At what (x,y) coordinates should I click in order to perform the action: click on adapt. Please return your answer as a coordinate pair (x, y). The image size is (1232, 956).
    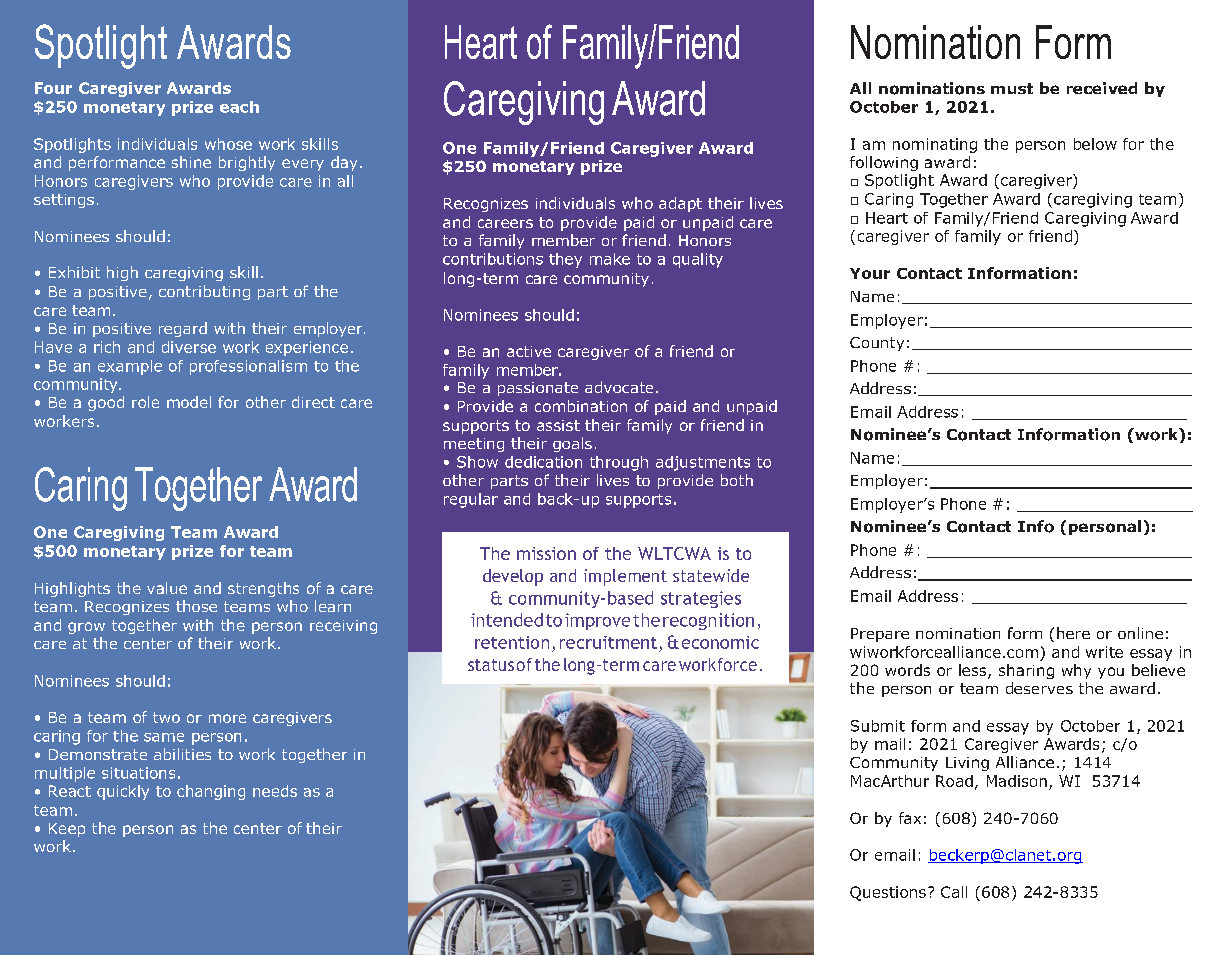
    Looking at the image, I should click on (680, 204).
